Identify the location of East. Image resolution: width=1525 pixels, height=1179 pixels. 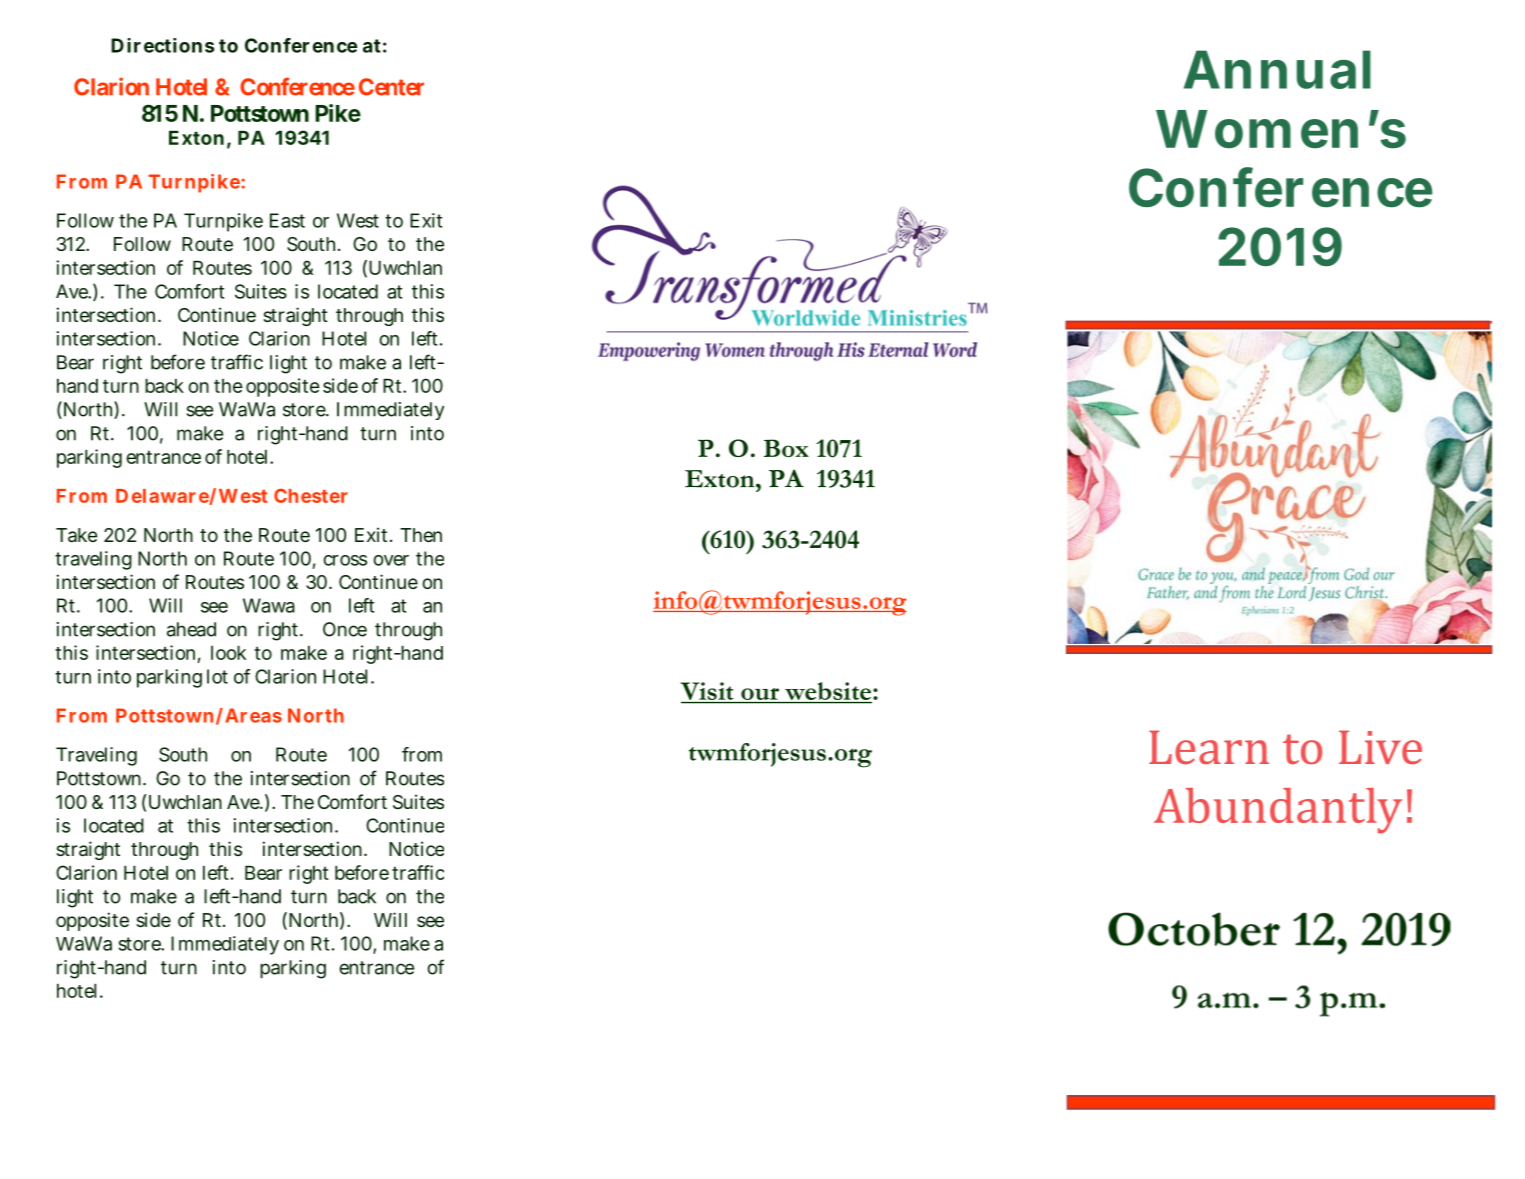
(287, 220).
